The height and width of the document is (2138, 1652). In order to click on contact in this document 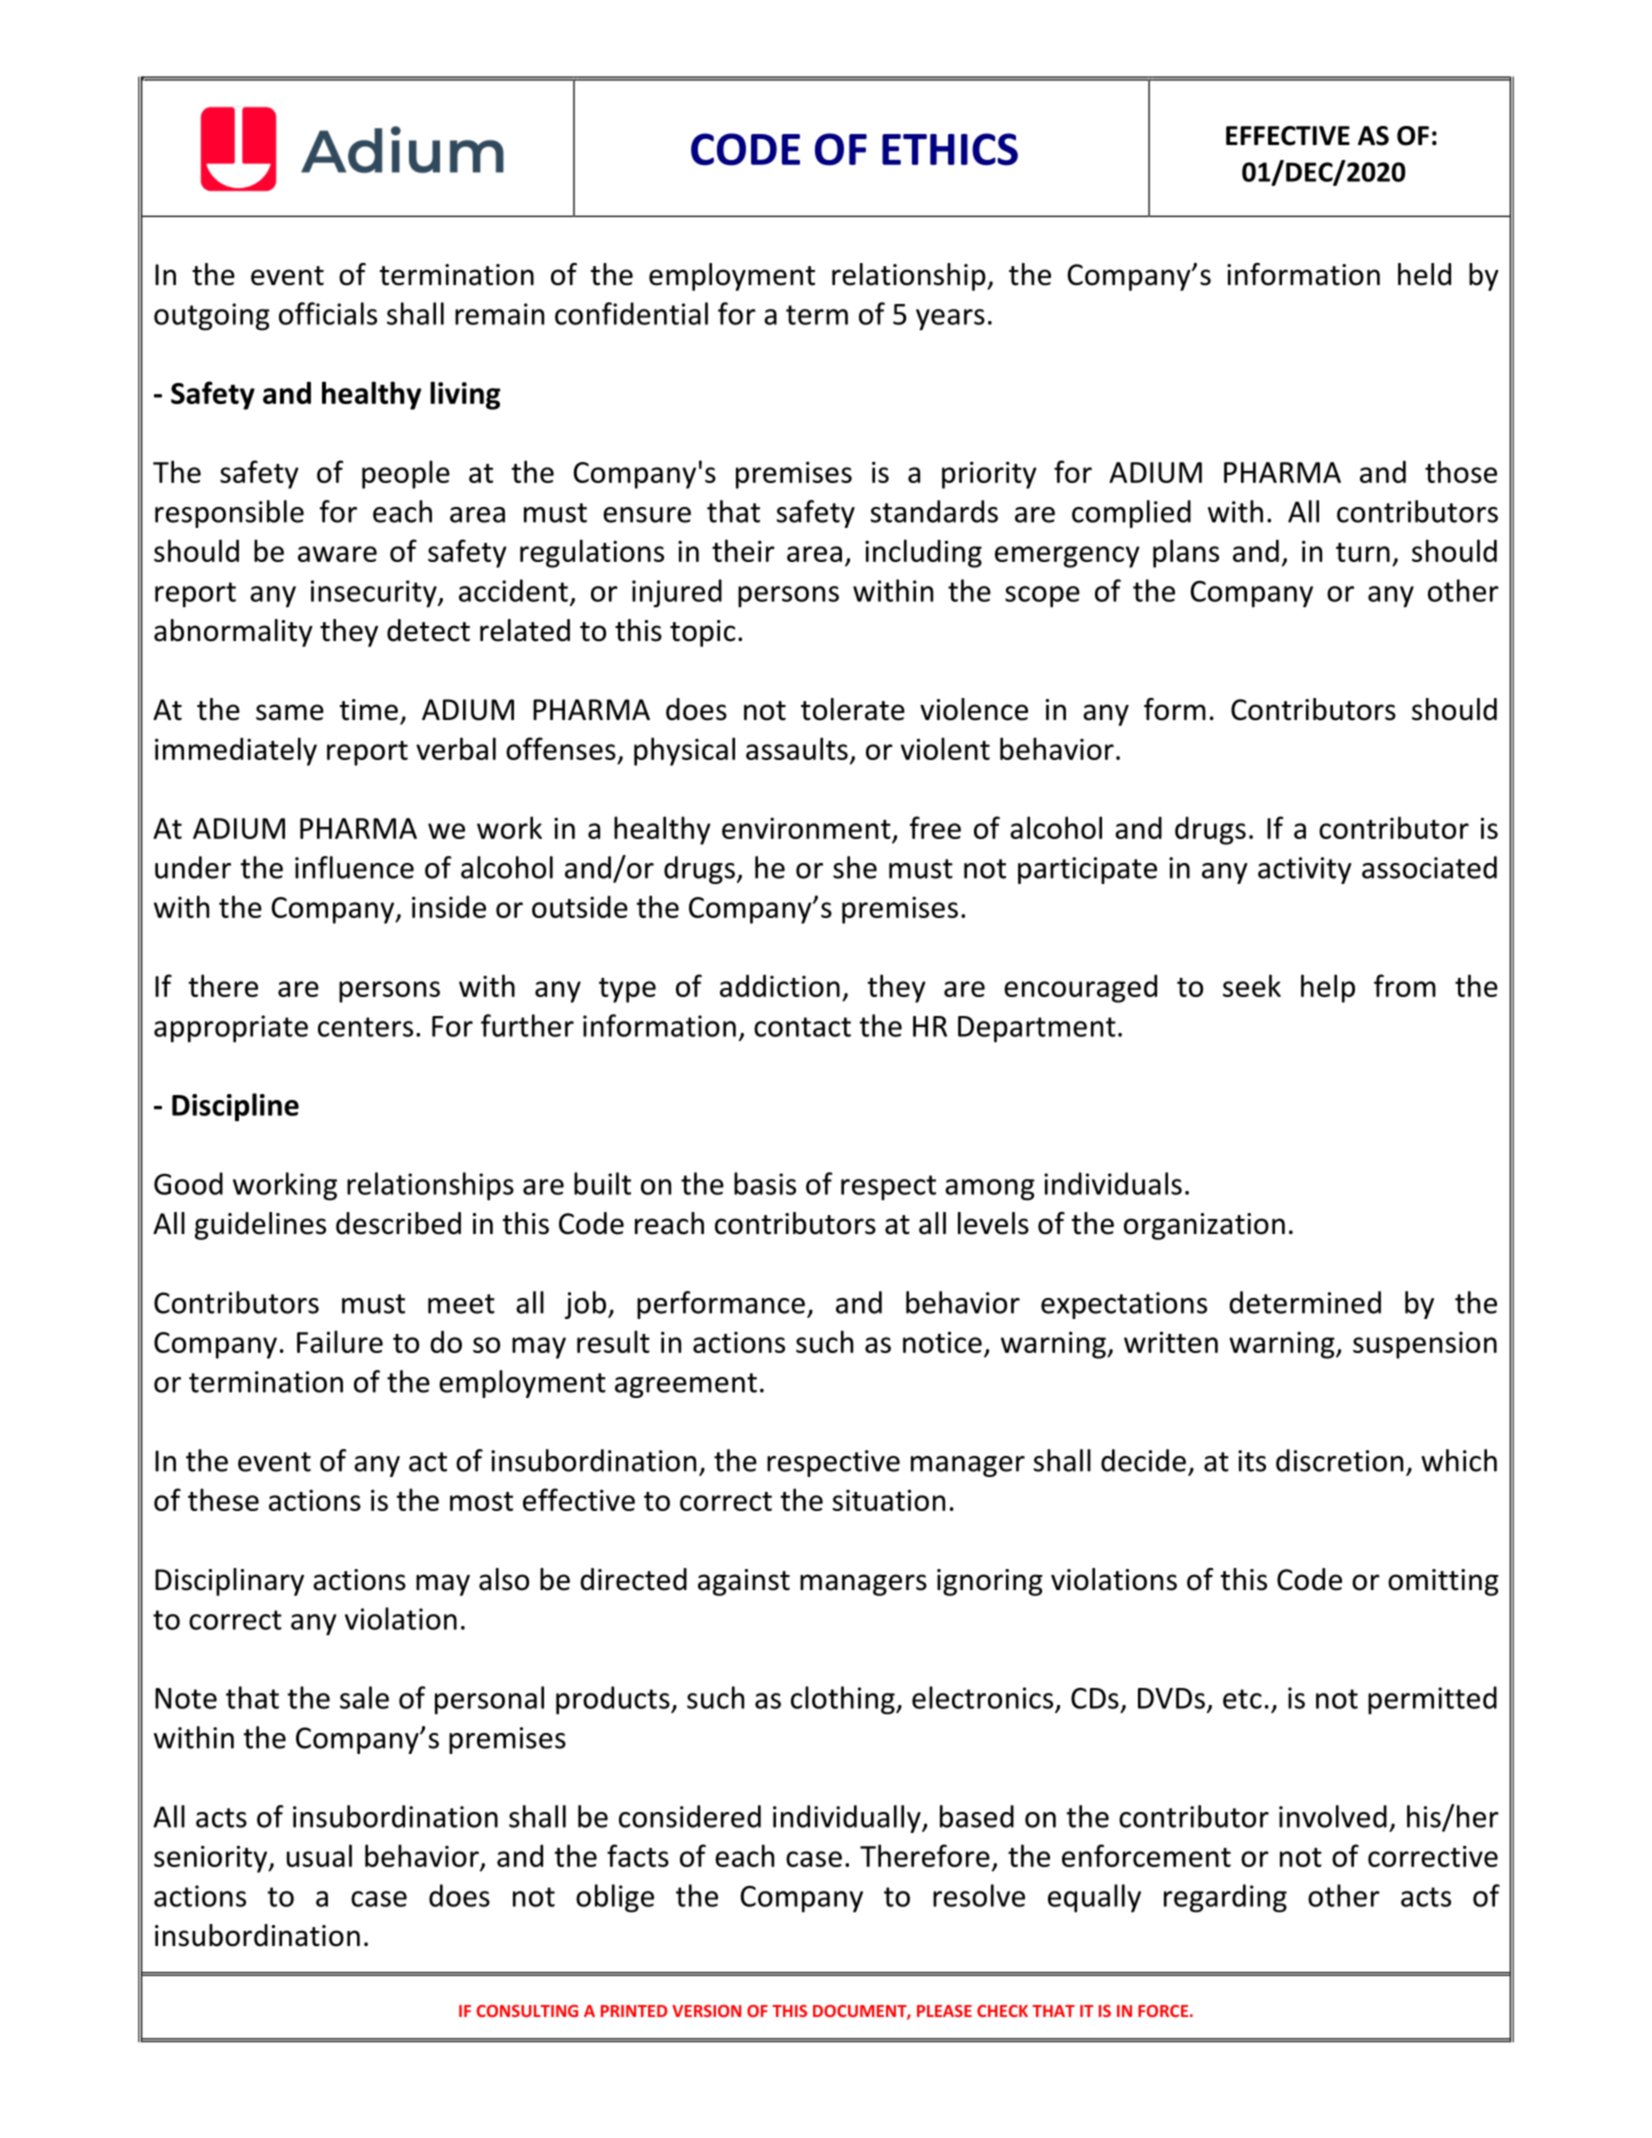, I will do `click(802, 1027)`.
